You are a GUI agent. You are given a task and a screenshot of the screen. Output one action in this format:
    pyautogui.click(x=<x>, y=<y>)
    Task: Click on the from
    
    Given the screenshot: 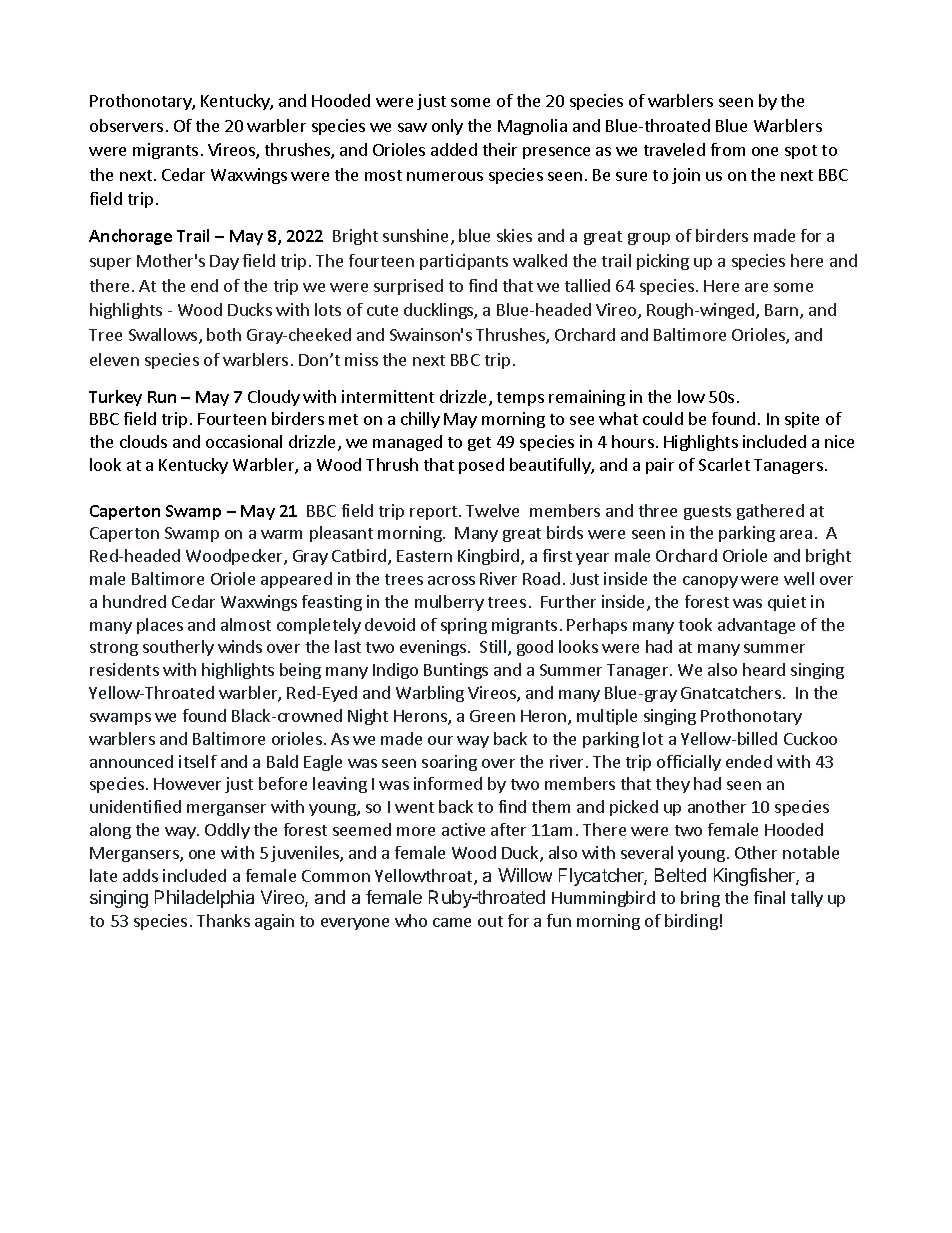 What is the action you would take?
    pyautogui.click(x=728, y=149)
